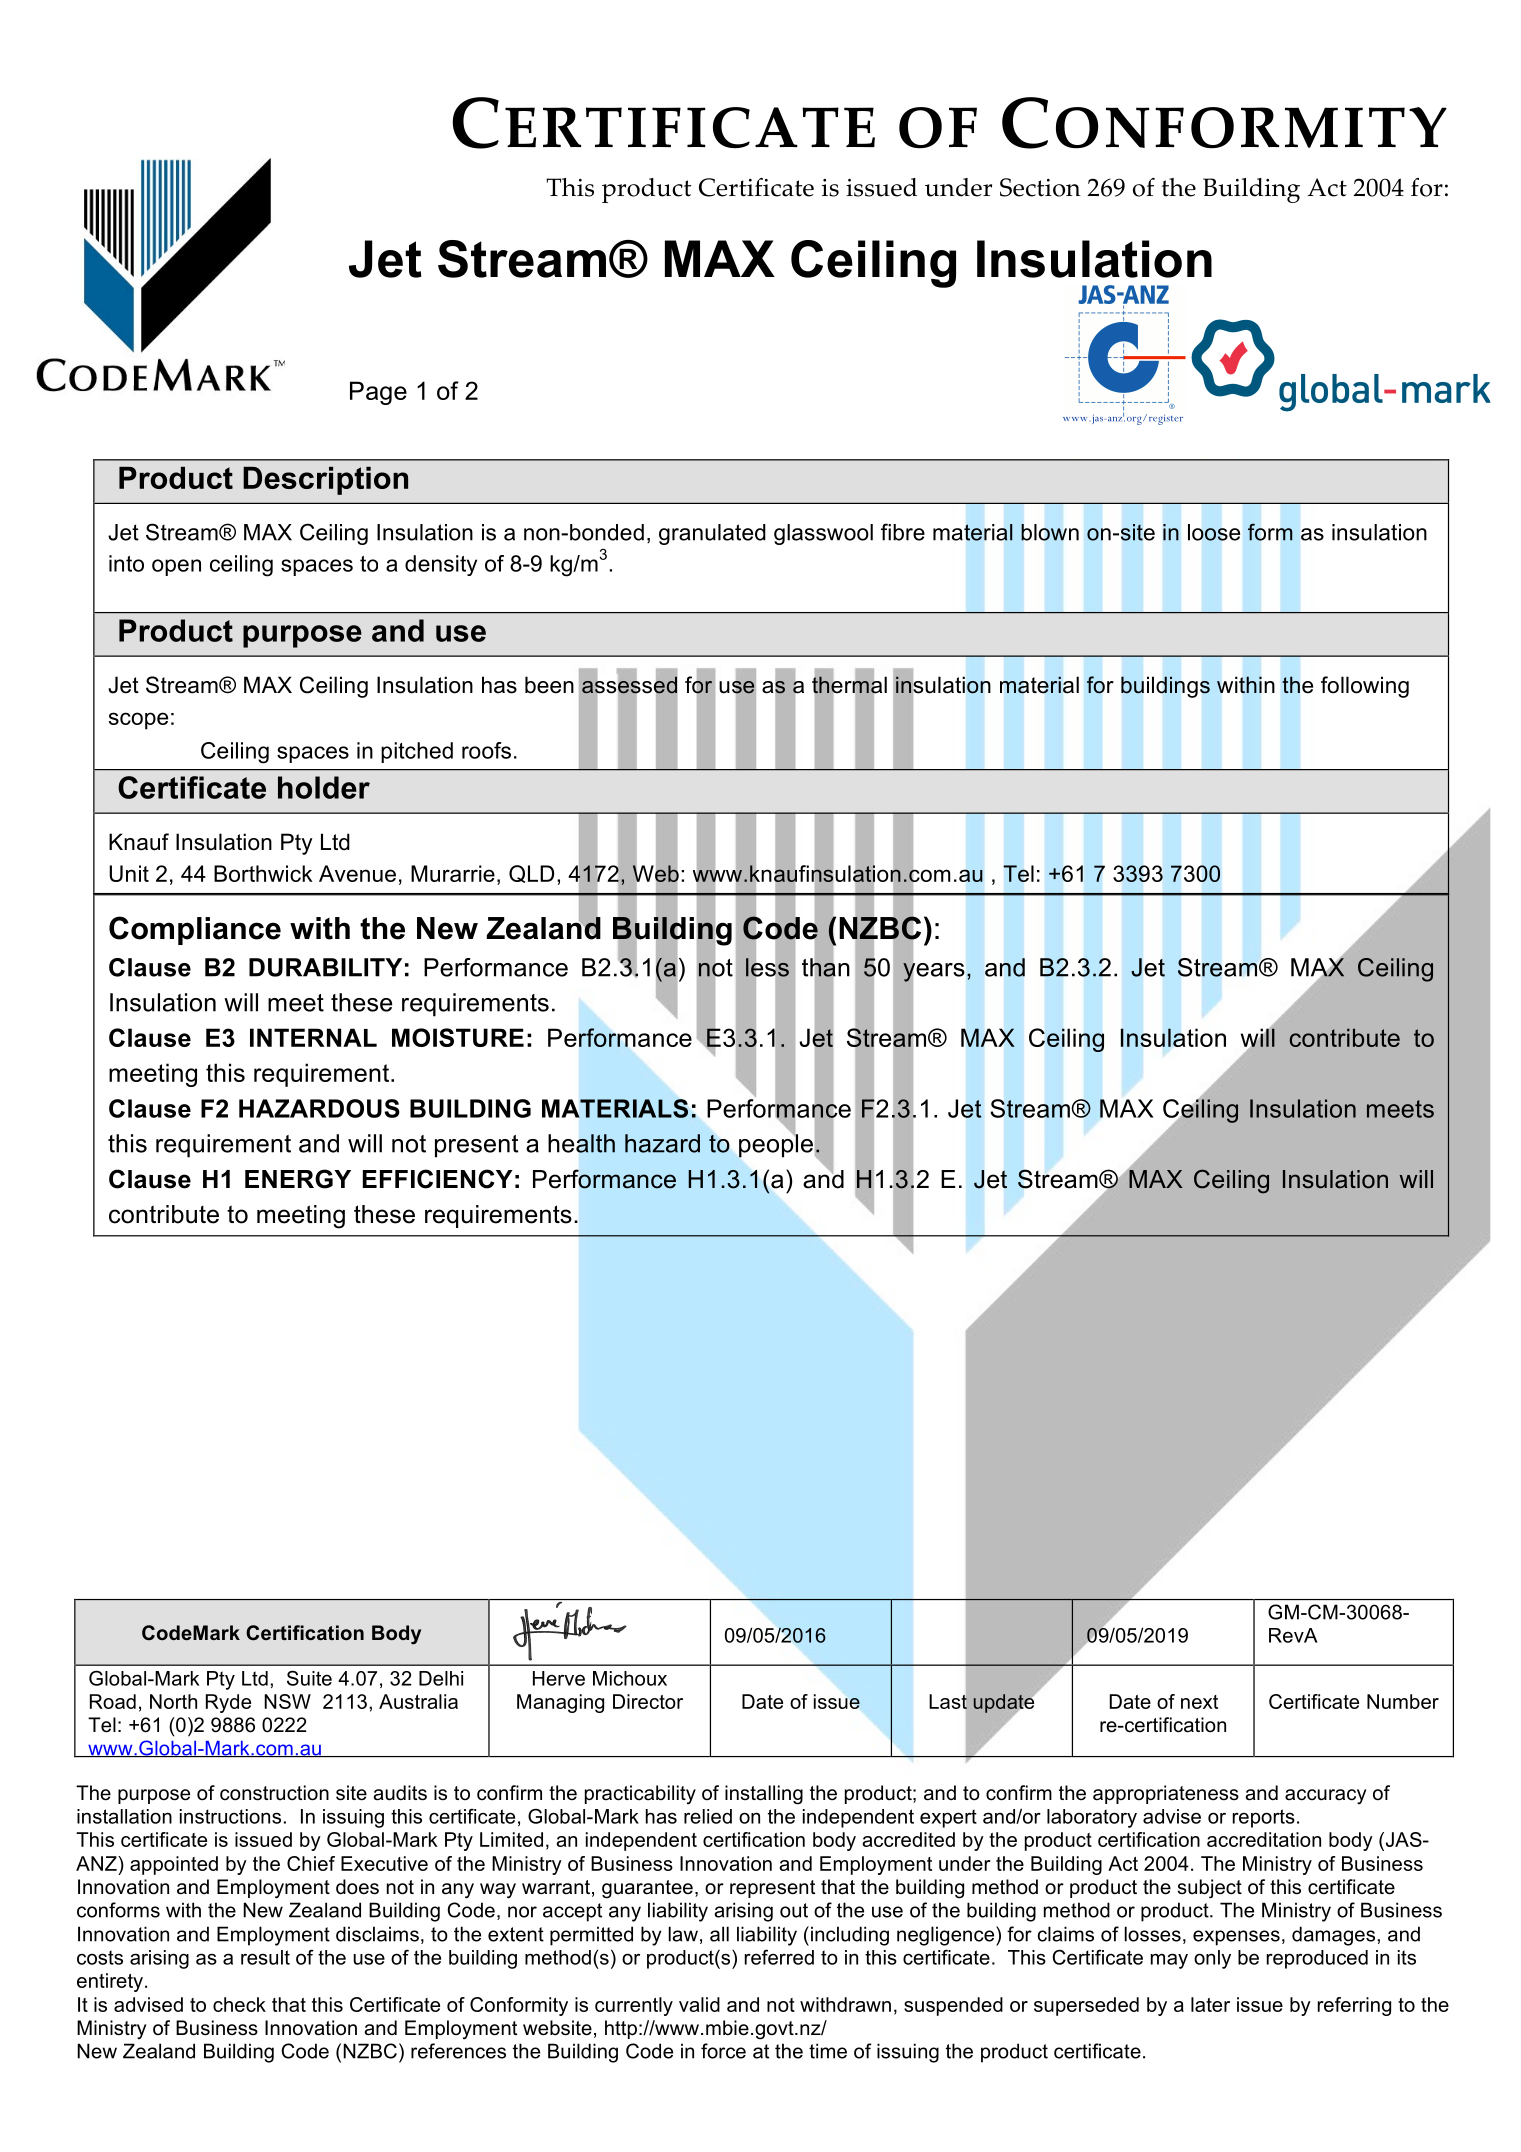  What do you see at coordinates (239, 2004) in the screenshot?
I see `check` at bounding box center [239, 2004].
